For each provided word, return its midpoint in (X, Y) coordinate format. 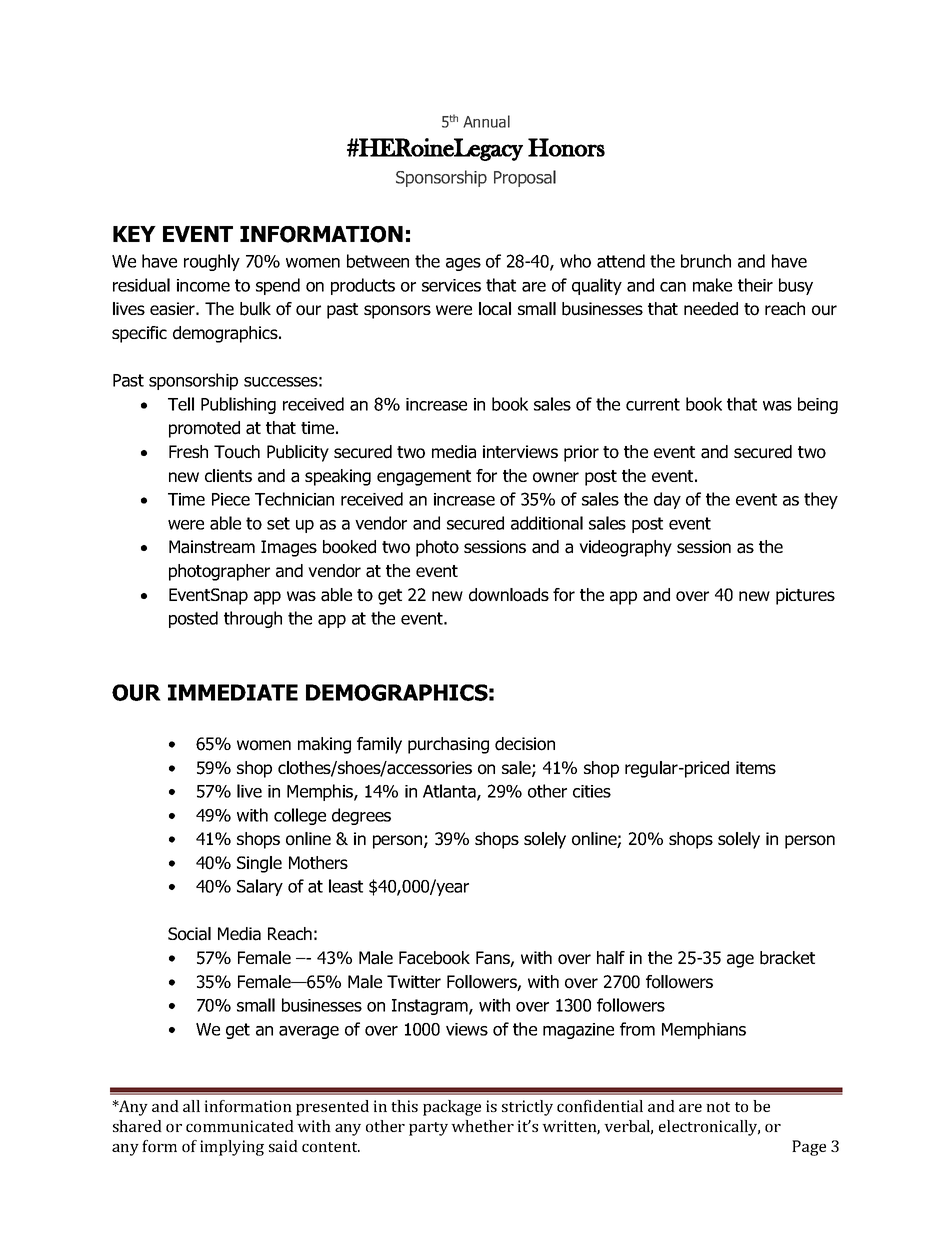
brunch (706, 261)
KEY (134, 234)
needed (711, 309)
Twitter (414, 981)
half (611, 958)
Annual (486, 121)
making (324, 745)
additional (547, 523)
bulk (255, 309)
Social (189, 934)
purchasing (448, 745)
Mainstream (212, 547)
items (756, 767)
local (495, 309)
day (667, 500)
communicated (240, 1126)
